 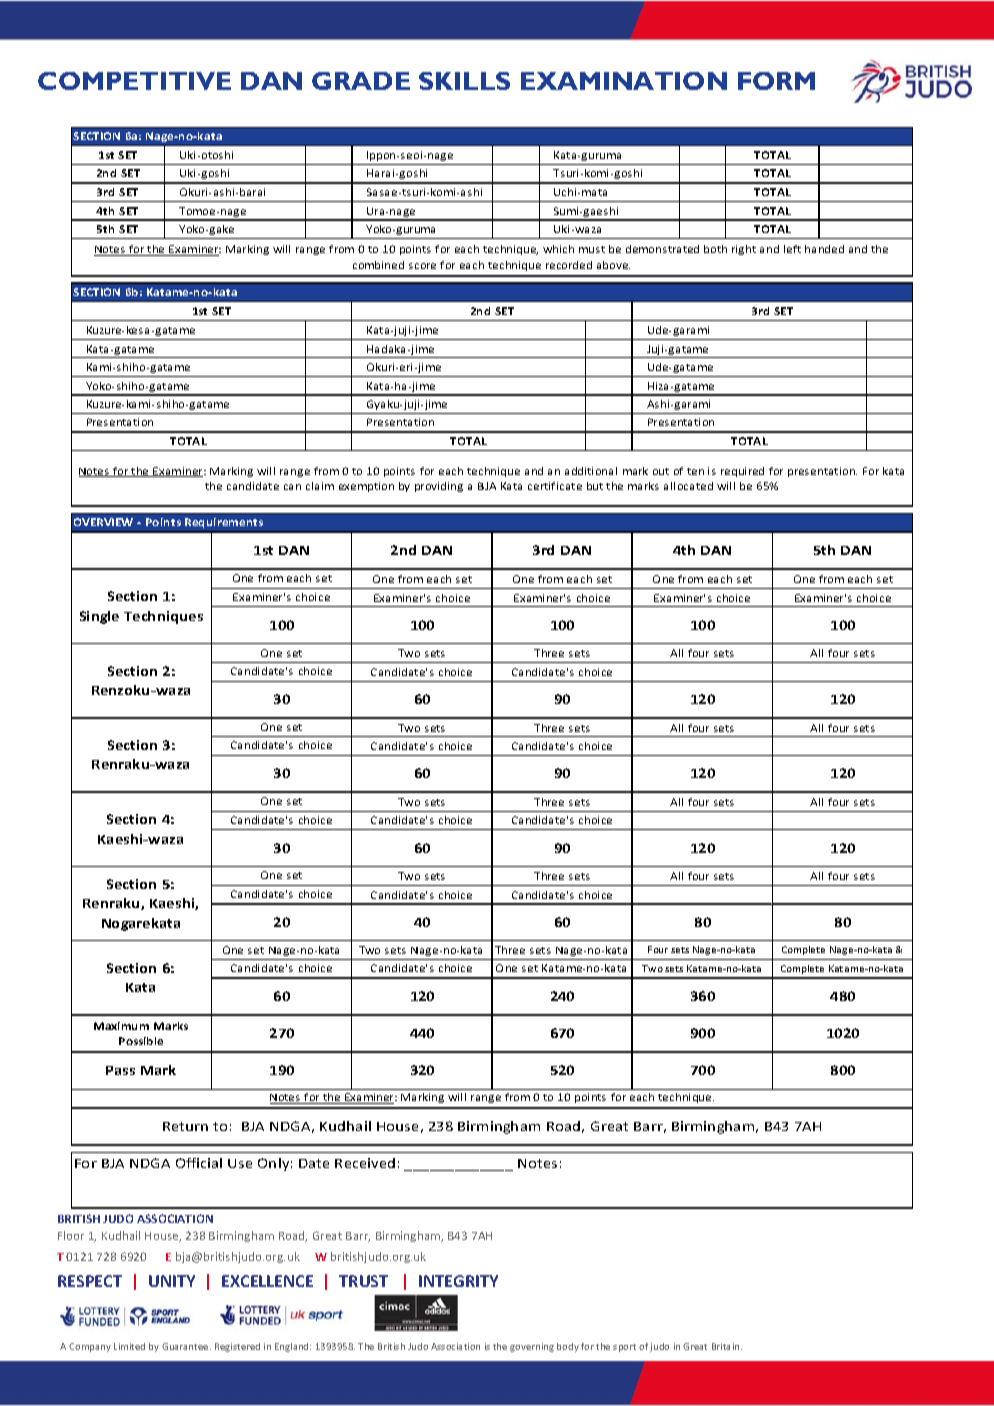 What do you see at coordinates (458, 1281) in the document?
I see `INTEGRITY` at bounding box center [458, 1281].
